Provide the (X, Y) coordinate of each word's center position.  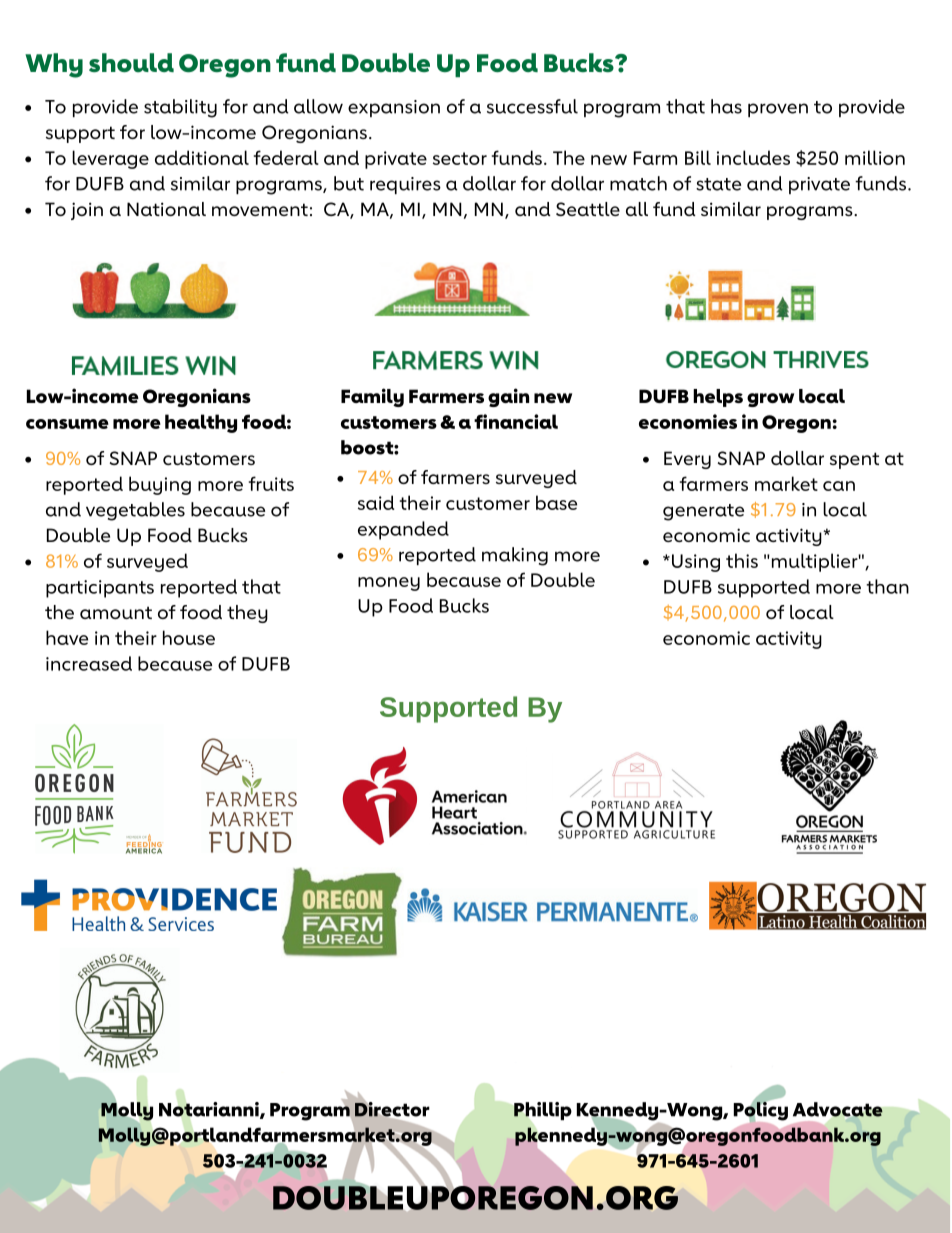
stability (180, 108)
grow (770, 400)
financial (516, 421)
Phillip (543, 1111)
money (389, 584)
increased (89, 663)
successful (532, 106)
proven (778, 110)
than (887, 586)
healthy (201, 423)
